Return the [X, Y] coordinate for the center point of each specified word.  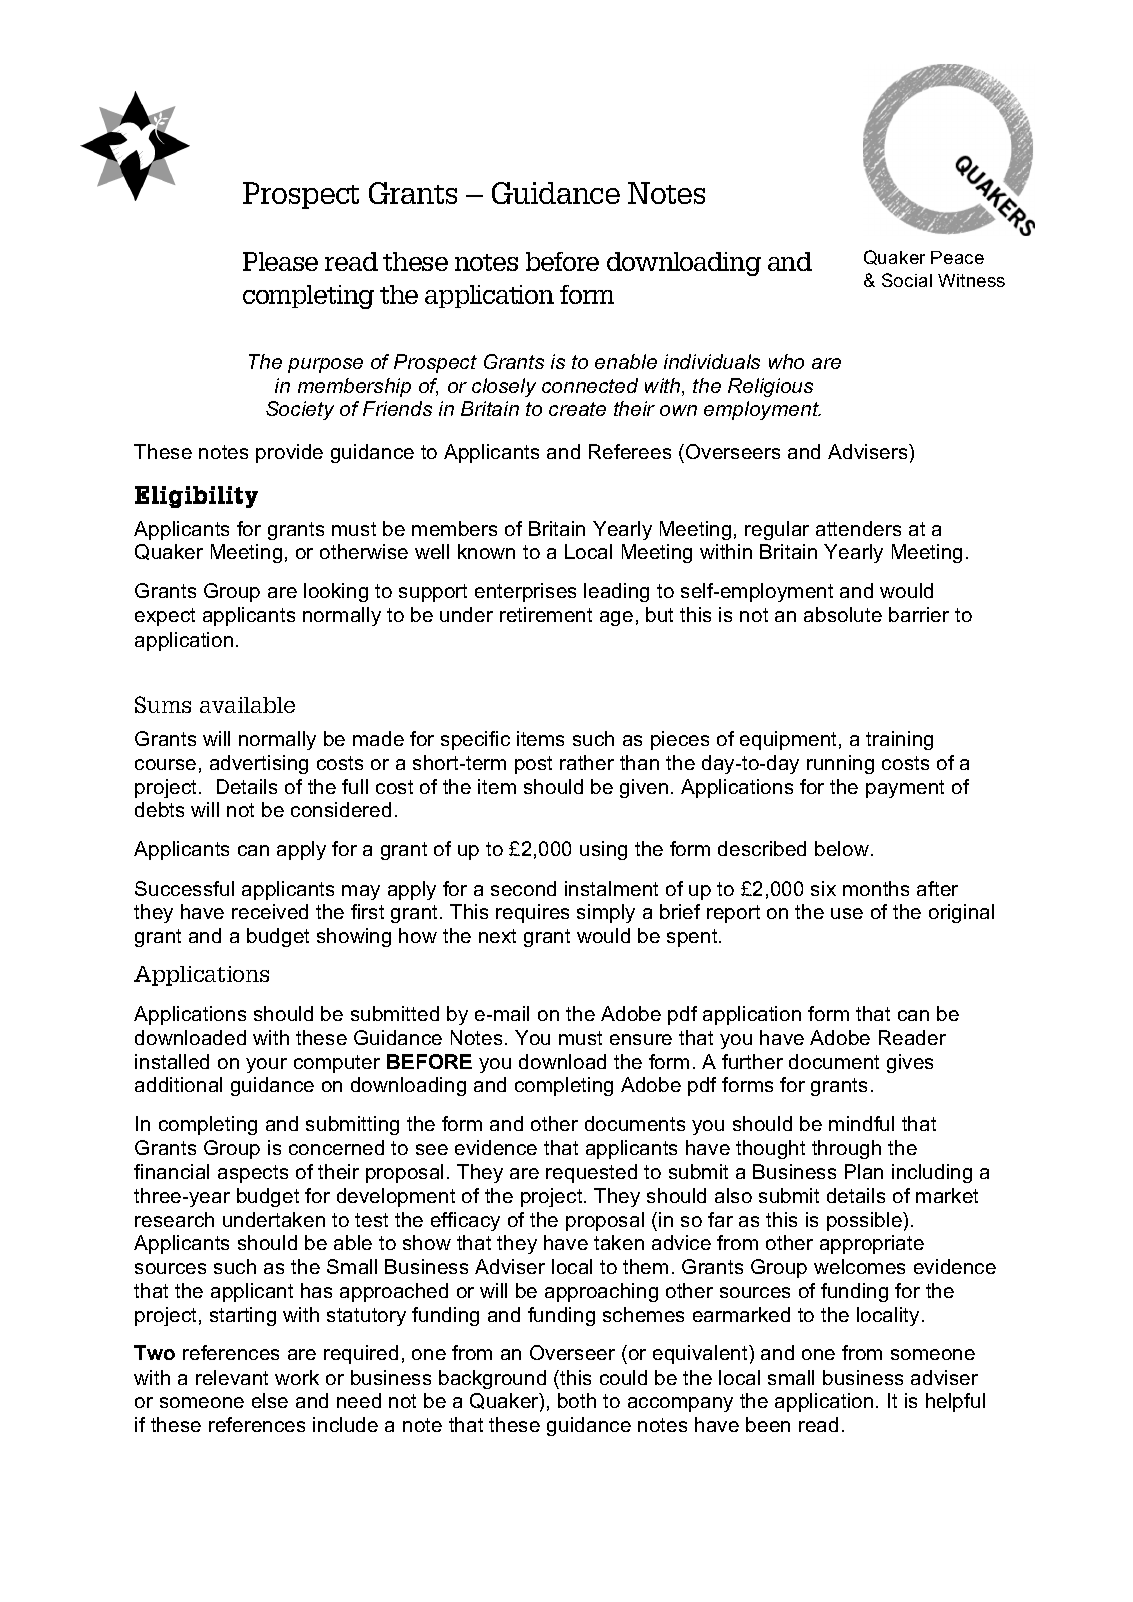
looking [336, 592]
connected [590, 385]
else [270, 1400]
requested [591, 1173]
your [266, 1065]
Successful [184, 888]
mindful [861, 1123]
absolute [843, 614]
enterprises [525, 592]
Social [907, 280]
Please [280, 261]
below [842, 848]
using [603, 850]
